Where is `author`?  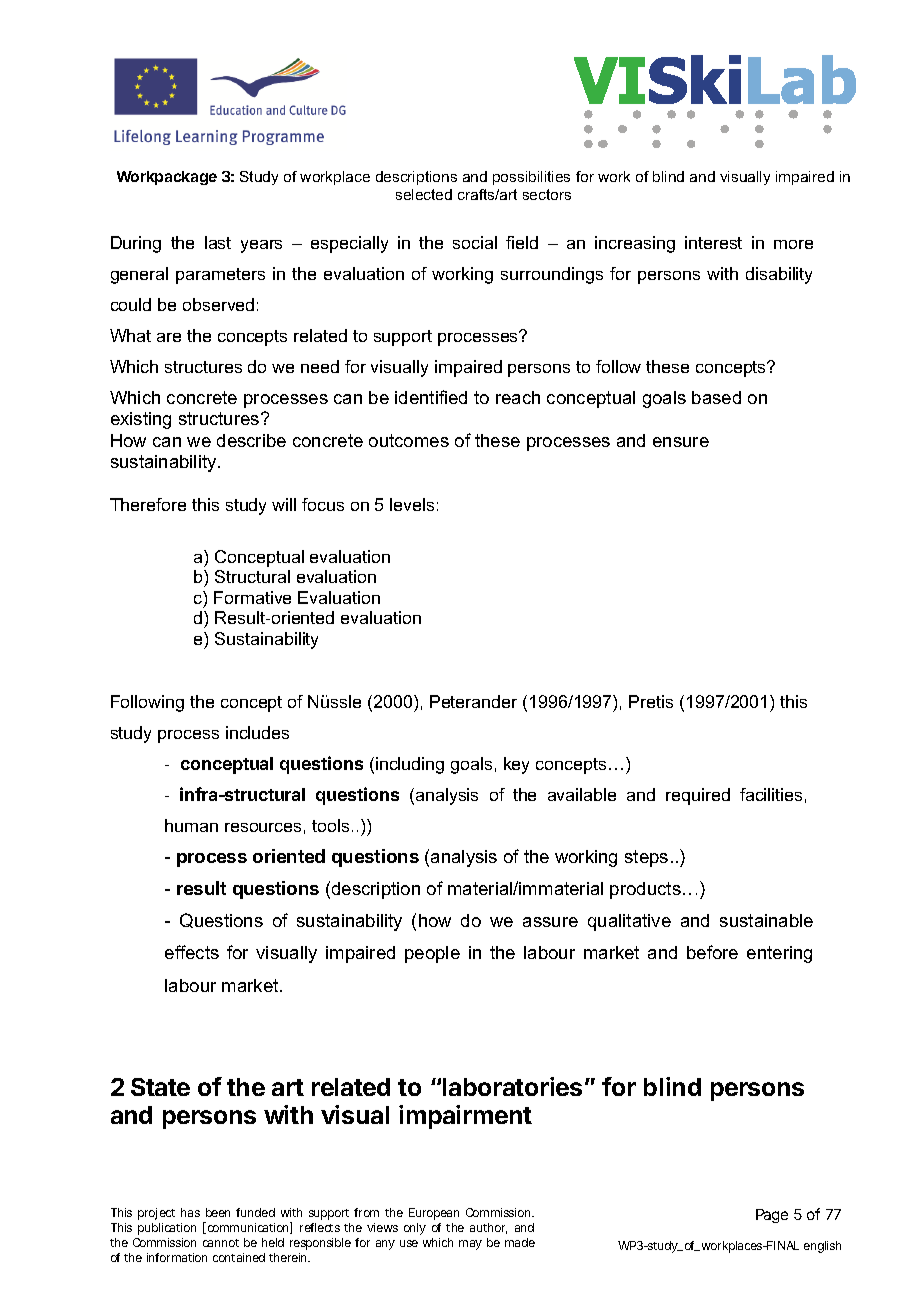 author is located at coordinates (488, 1228).
